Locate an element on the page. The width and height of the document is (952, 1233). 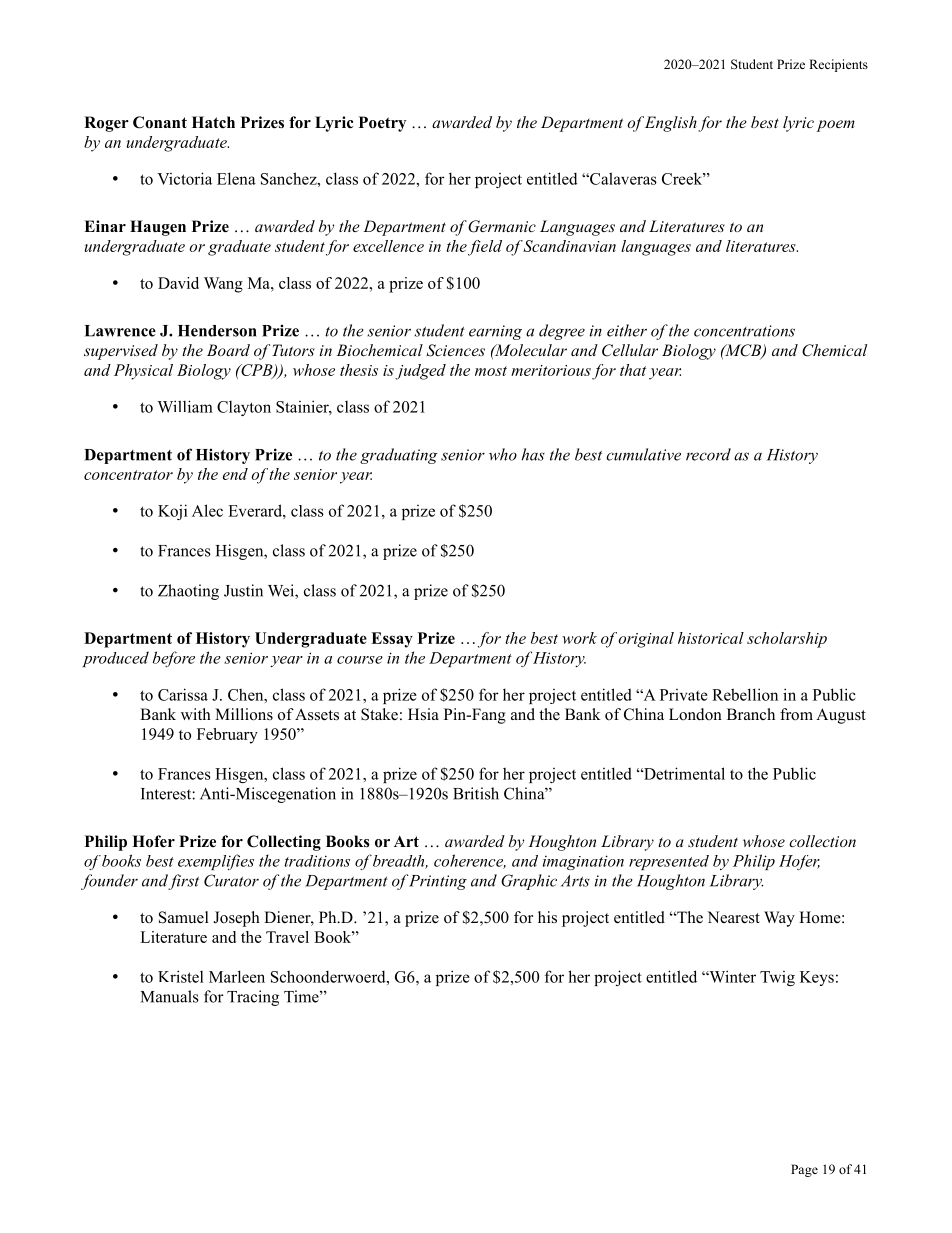
Poetry is located at coordinates (382, 124).
